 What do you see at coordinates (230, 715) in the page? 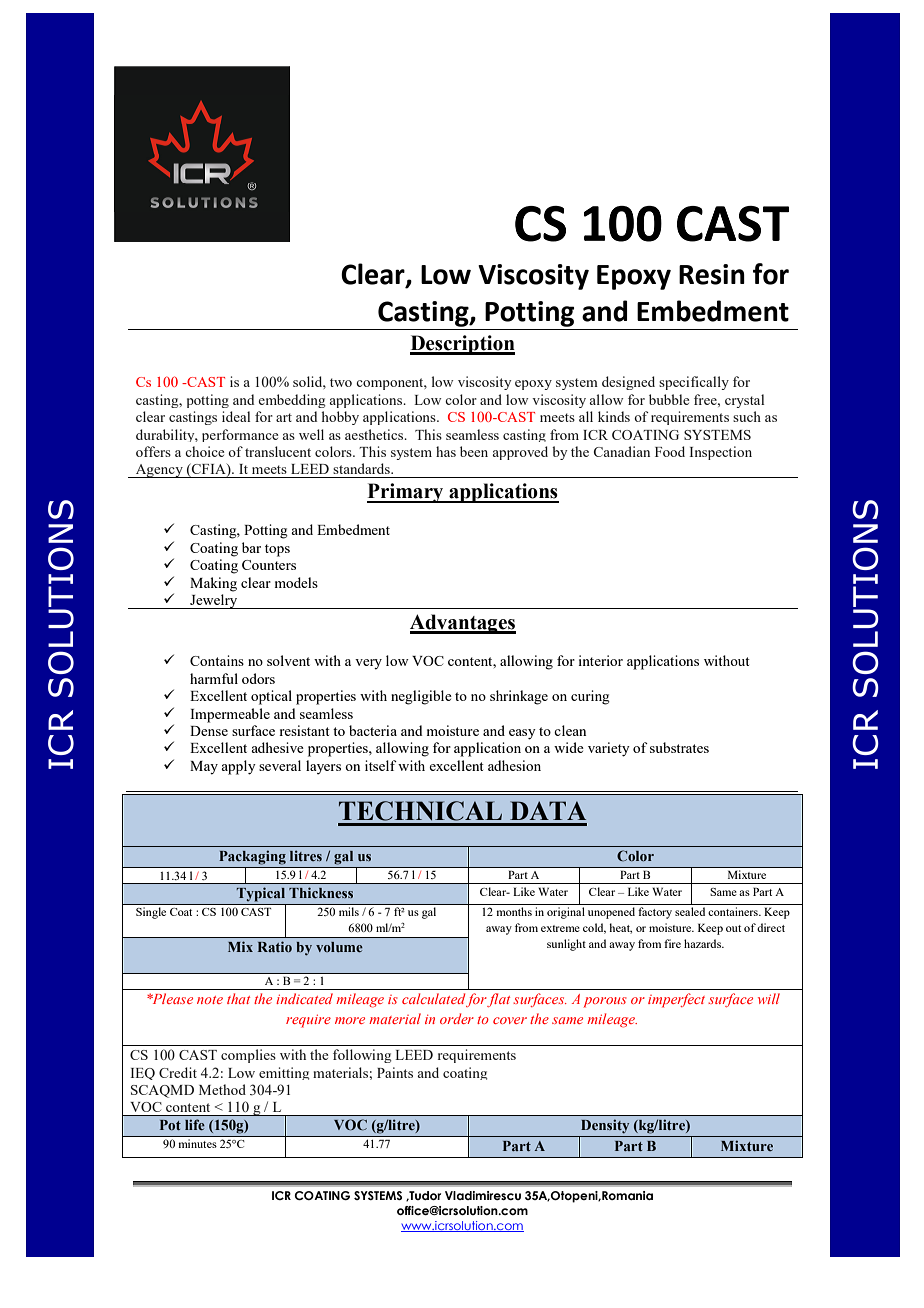
I see `Impermeable` at bounding box center [230, 715].
